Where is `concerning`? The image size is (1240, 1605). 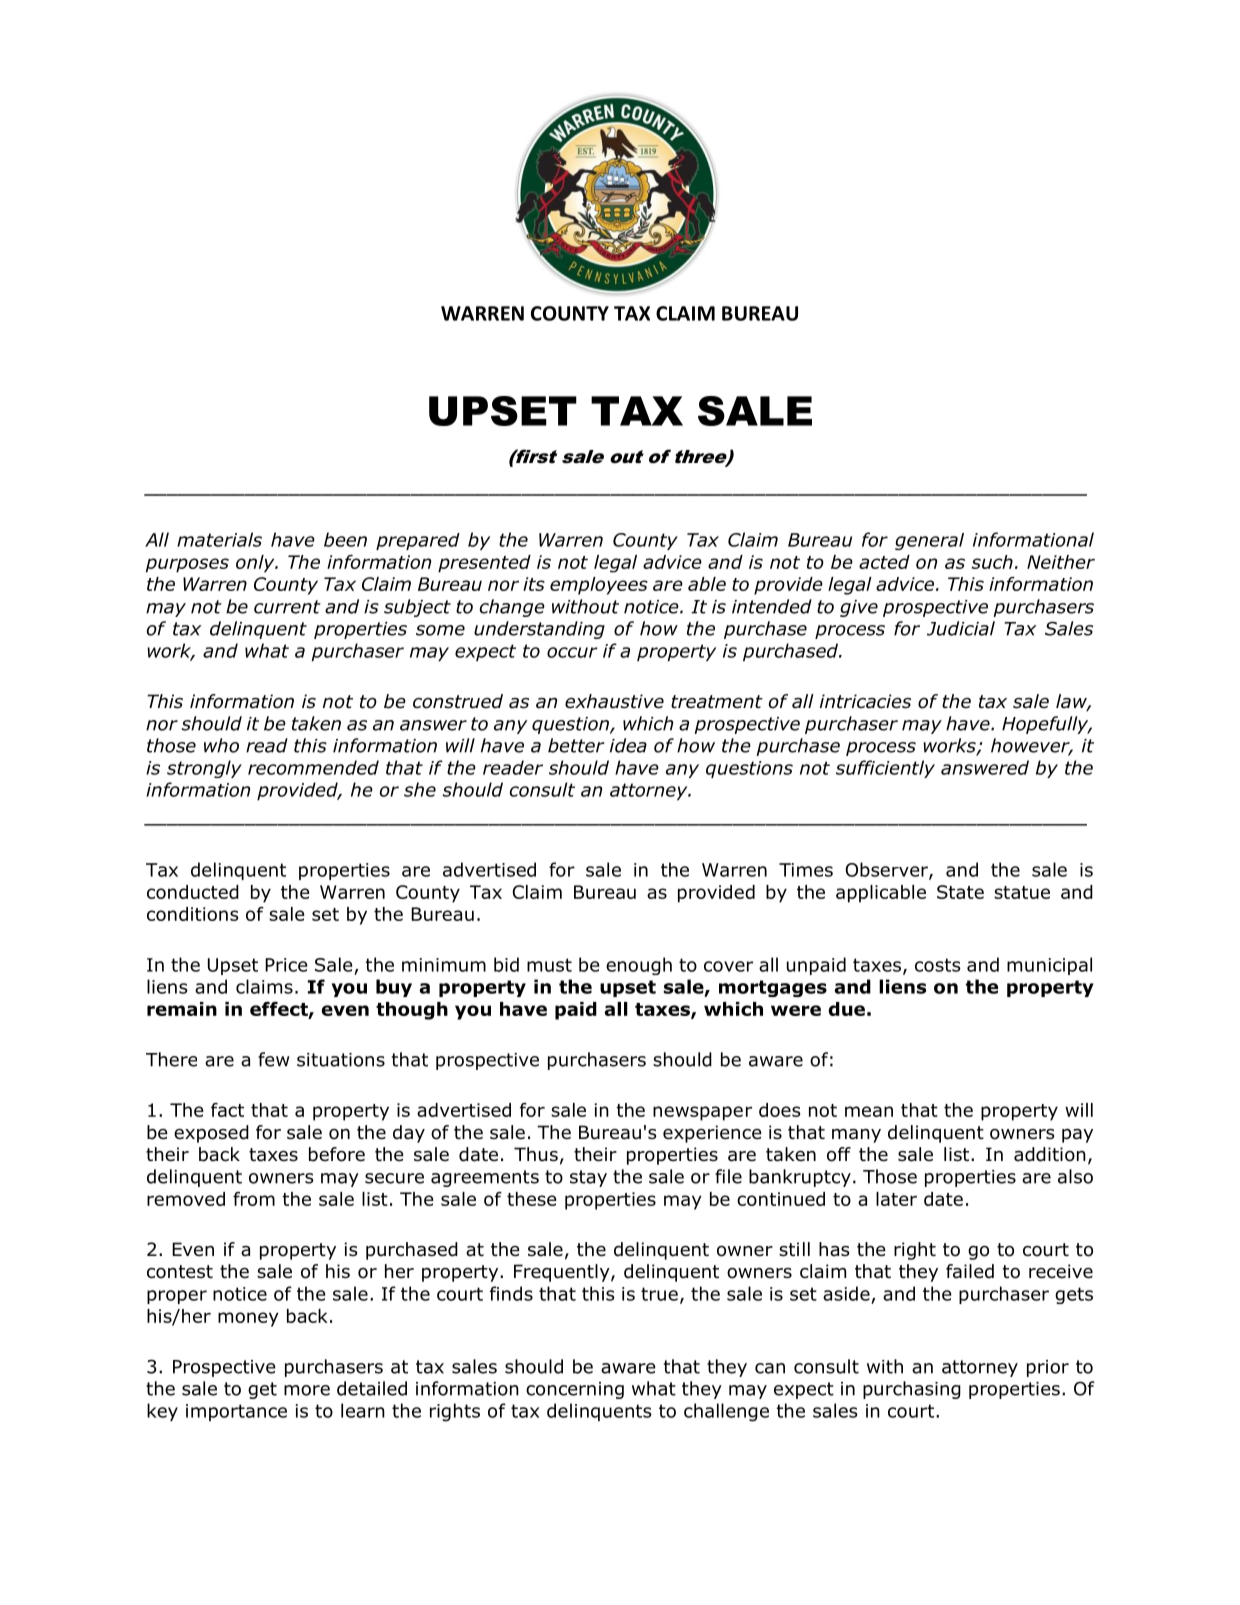 concerning is located at coordinates (575, 1390).
